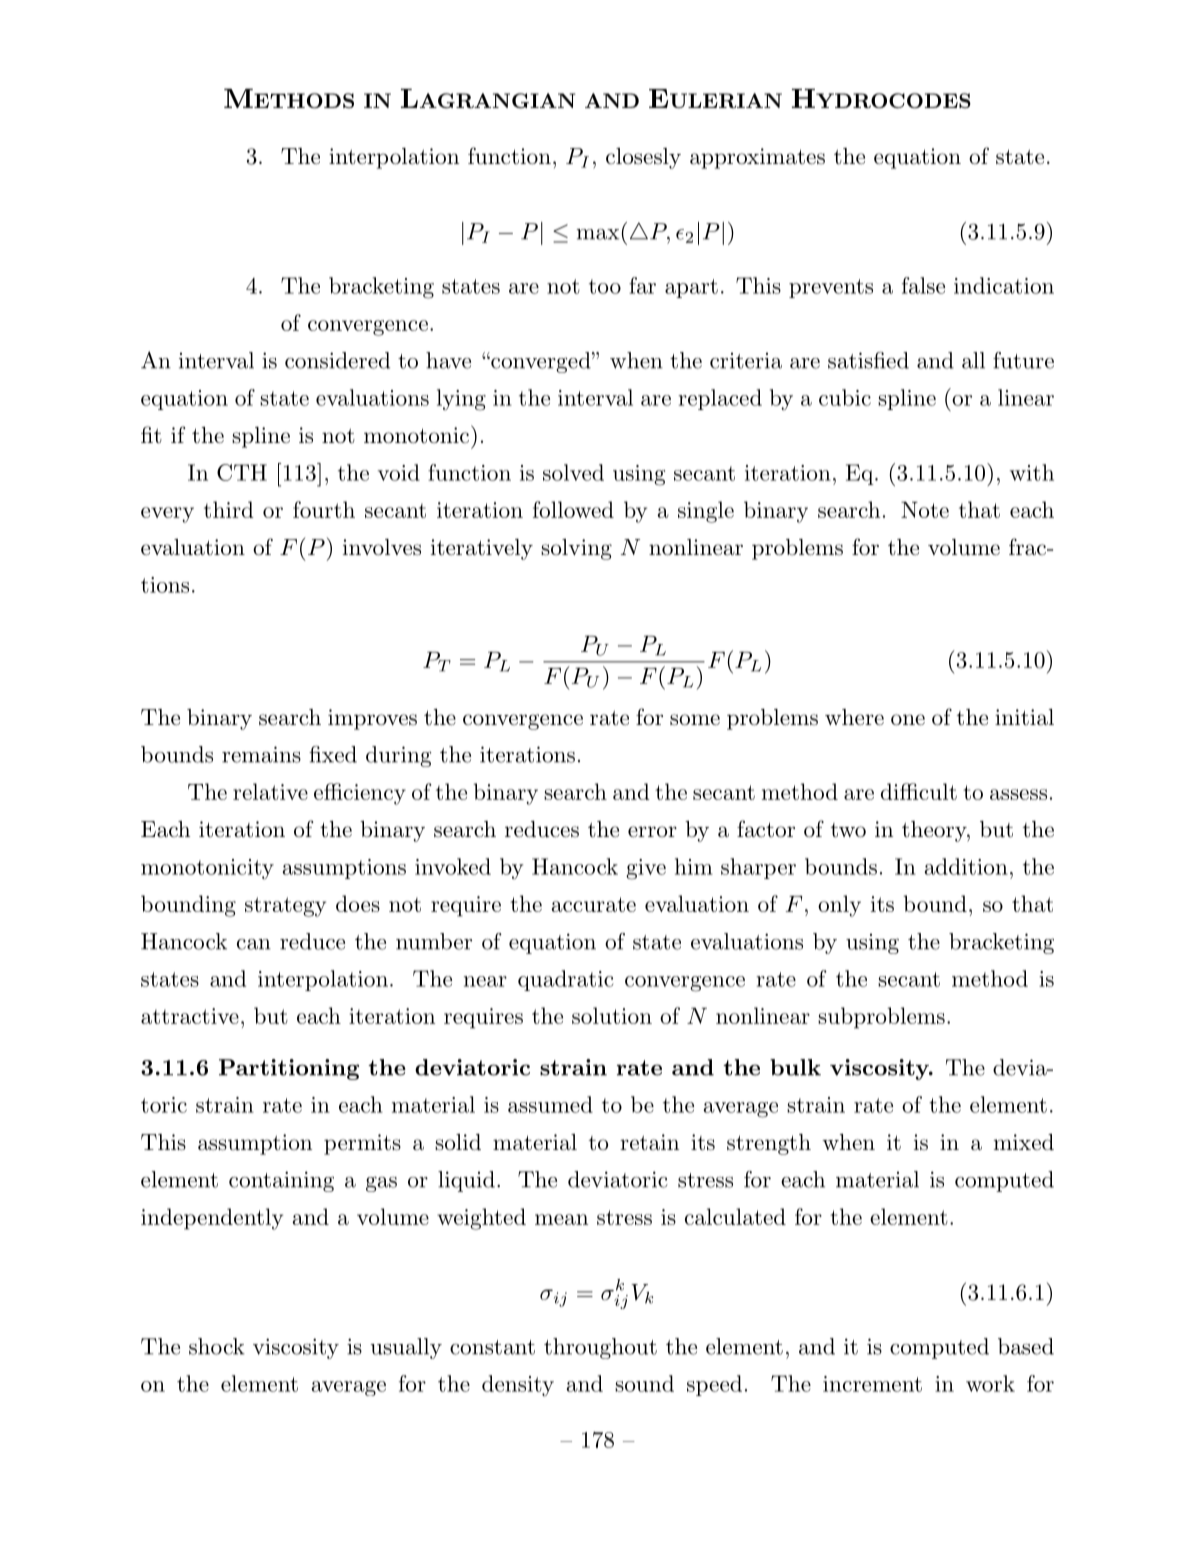  What do you see at coordinates (923, 285) in the document?
I see `false` at bounding box center [923, 285].
